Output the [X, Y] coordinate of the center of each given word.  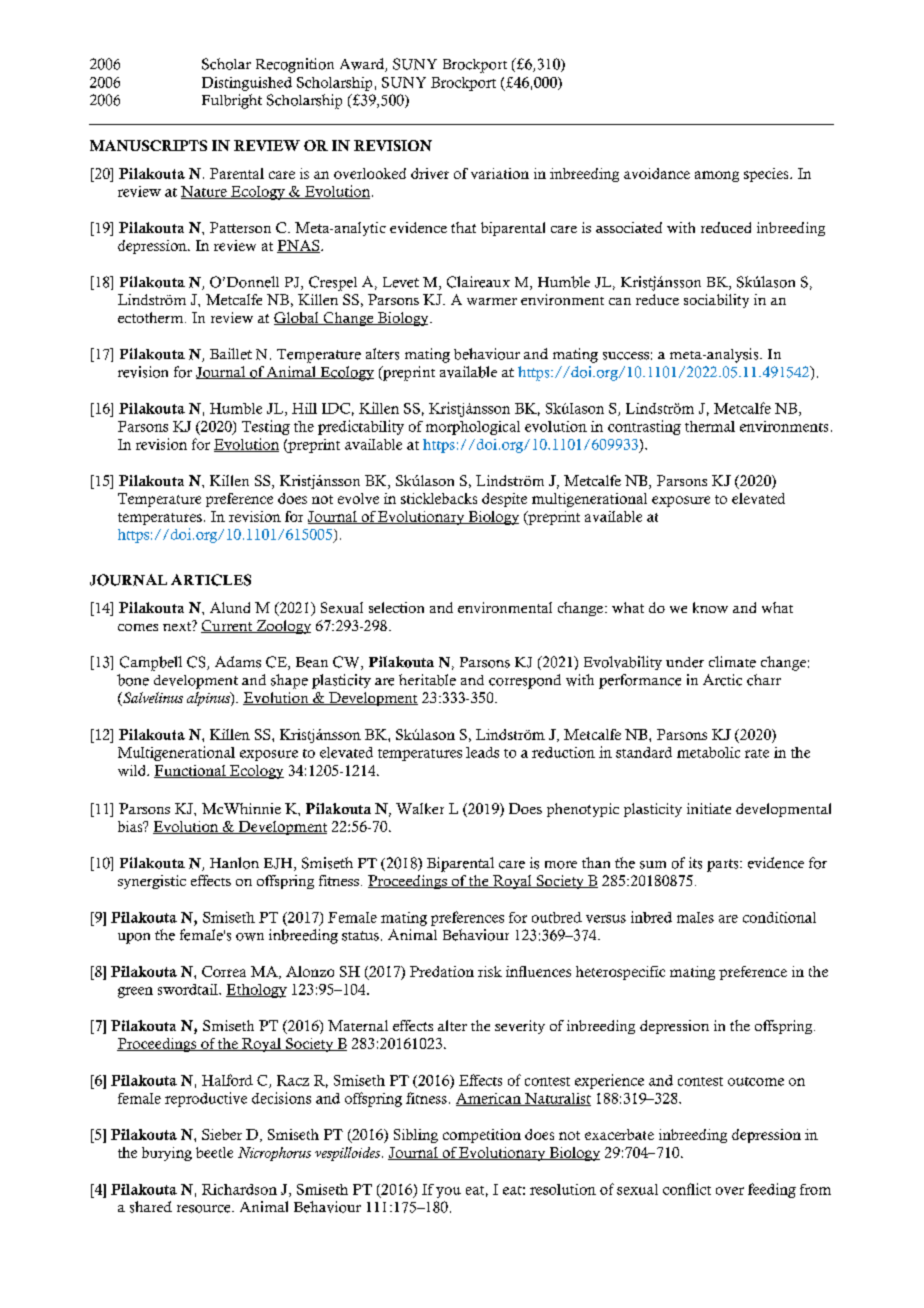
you [448, 1192]
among [717, 176]
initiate [709, 808]
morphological [473, 428]
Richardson [239, 1189]
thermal [710, 426]
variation [500, 173]
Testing [266, 427]
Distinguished [247, 84]
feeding [772, 1190]
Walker [420, 808]
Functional [191, 771]
